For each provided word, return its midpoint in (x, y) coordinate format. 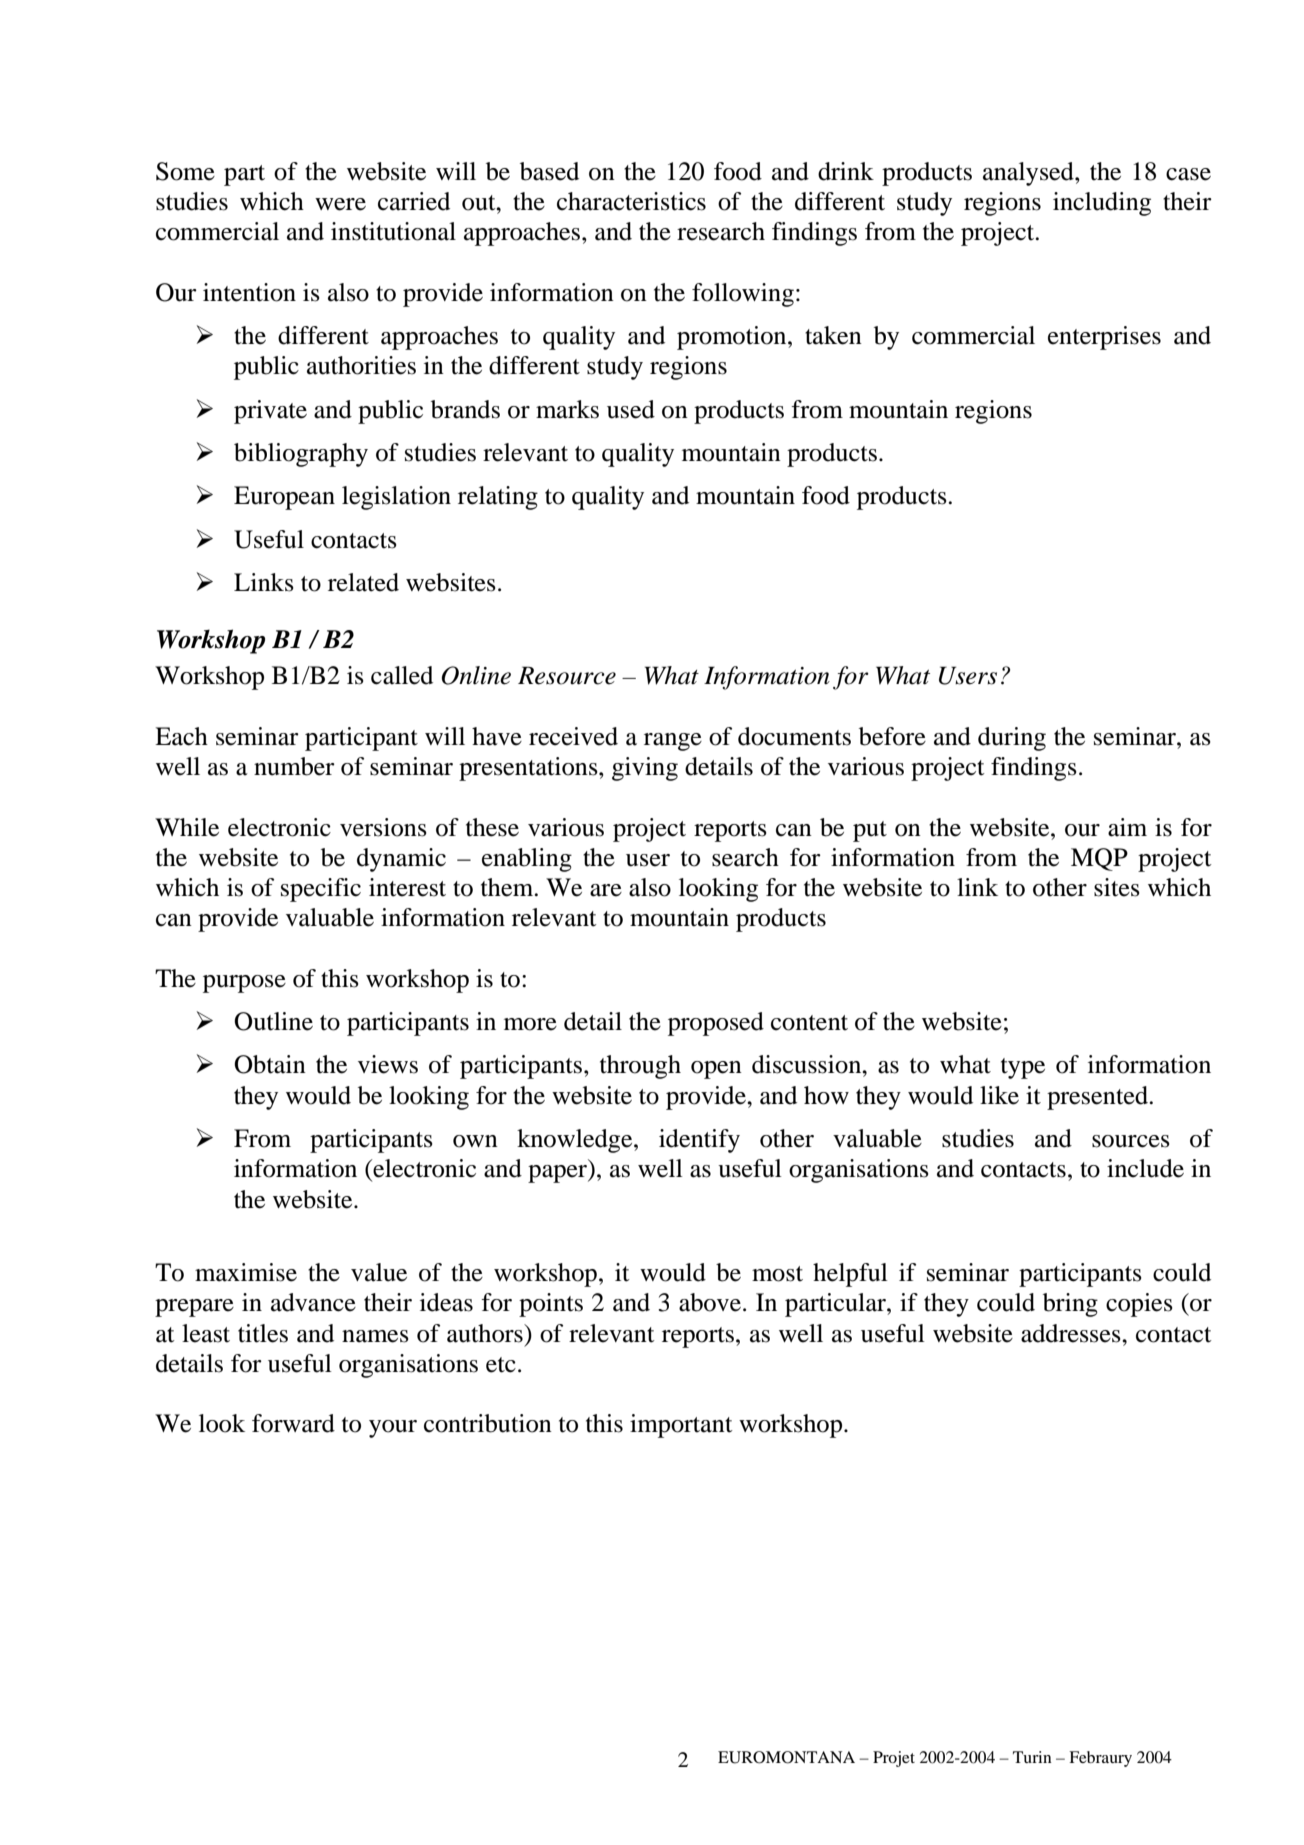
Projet (894, 1759)
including (1102, 204)
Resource (567, 675)
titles (263, 1333)
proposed (716, 1024)
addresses (1072, 1333)
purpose (244, 984)
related (363, 582)
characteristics (631, 201)
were (340, 204)
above (710, 1302)
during (1012, 739)
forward (293, 1423)
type (1023, 1068)
